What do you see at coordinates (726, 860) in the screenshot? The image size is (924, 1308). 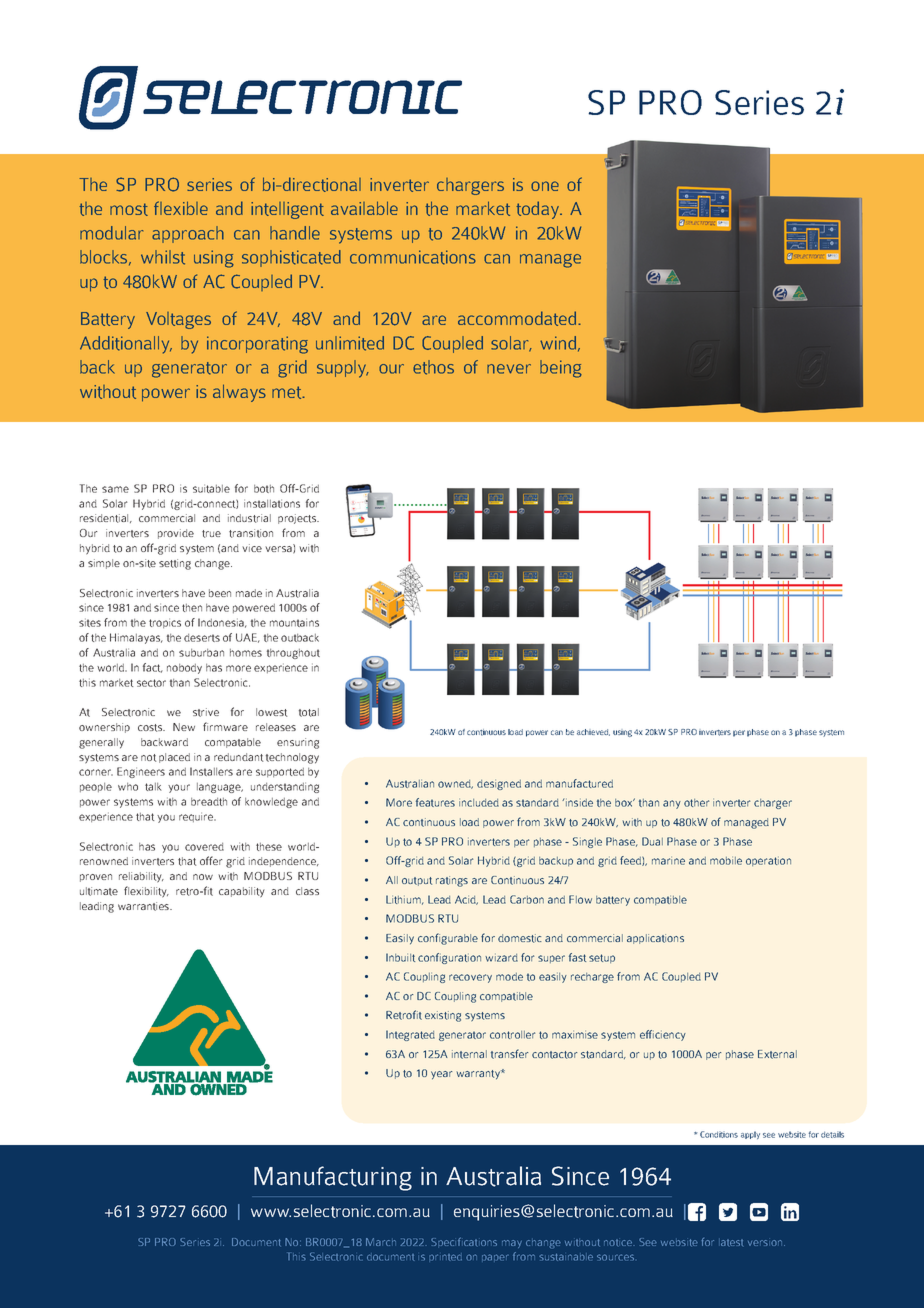 I see `mobile` at bounding box center [726, 860].
